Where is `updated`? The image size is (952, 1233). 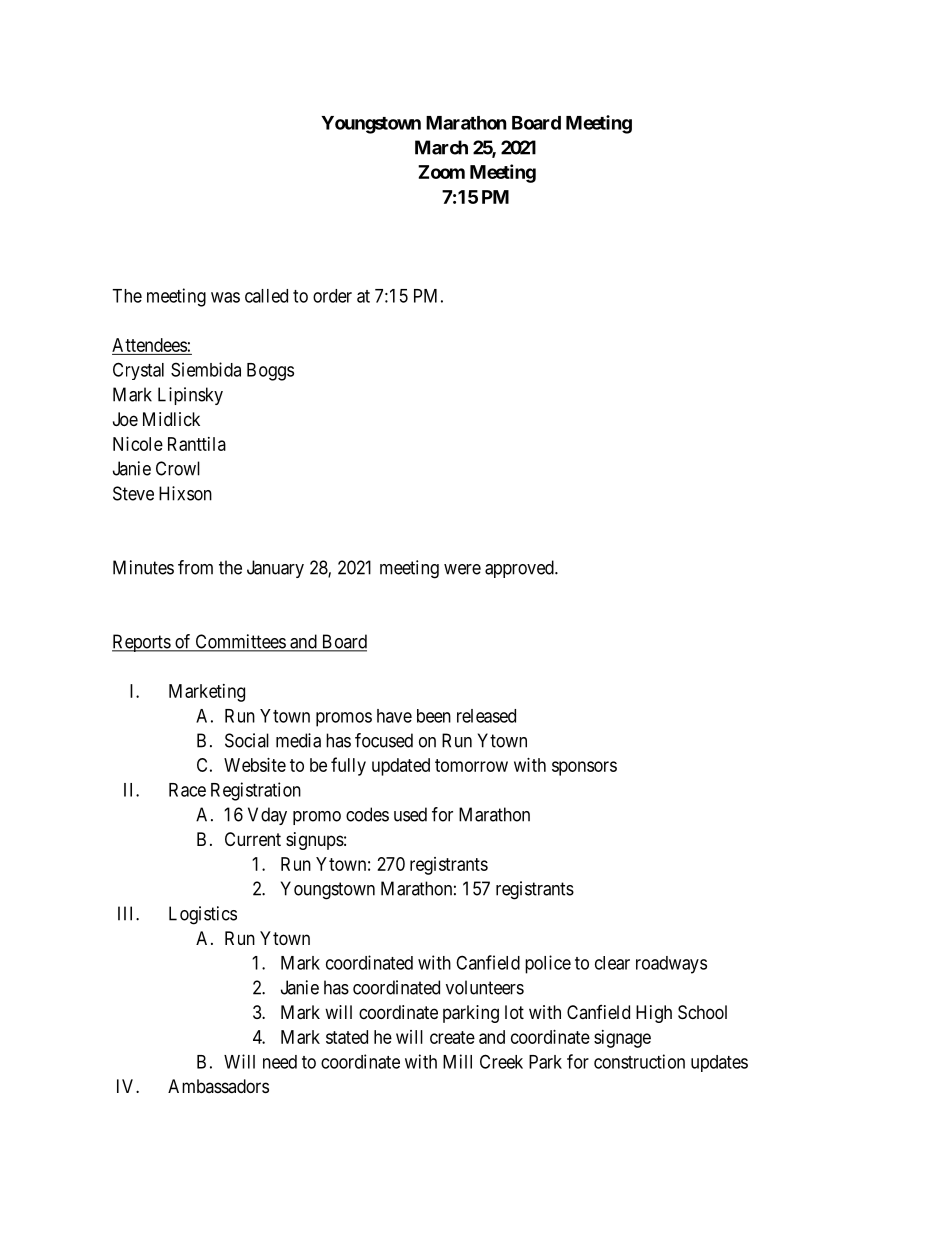 updated is located at coordinates (401, 767).
